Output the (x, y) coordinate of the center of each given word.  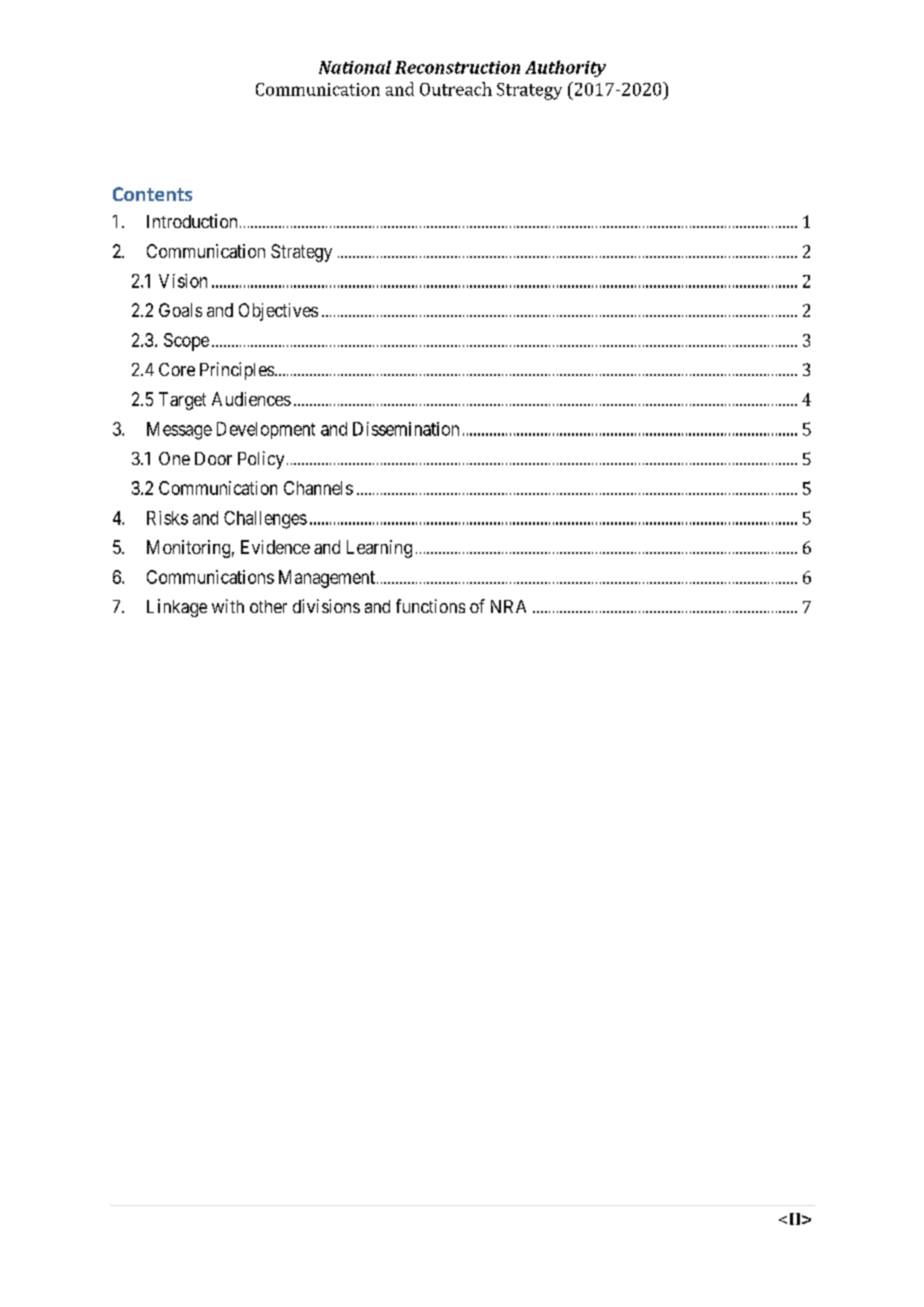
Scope (186, 342)
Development (266, 430)
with (228, 606)
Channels (318, 488)
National (355, 67)
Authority (565, 68)
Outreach (456, 89)
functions (430, 606)
